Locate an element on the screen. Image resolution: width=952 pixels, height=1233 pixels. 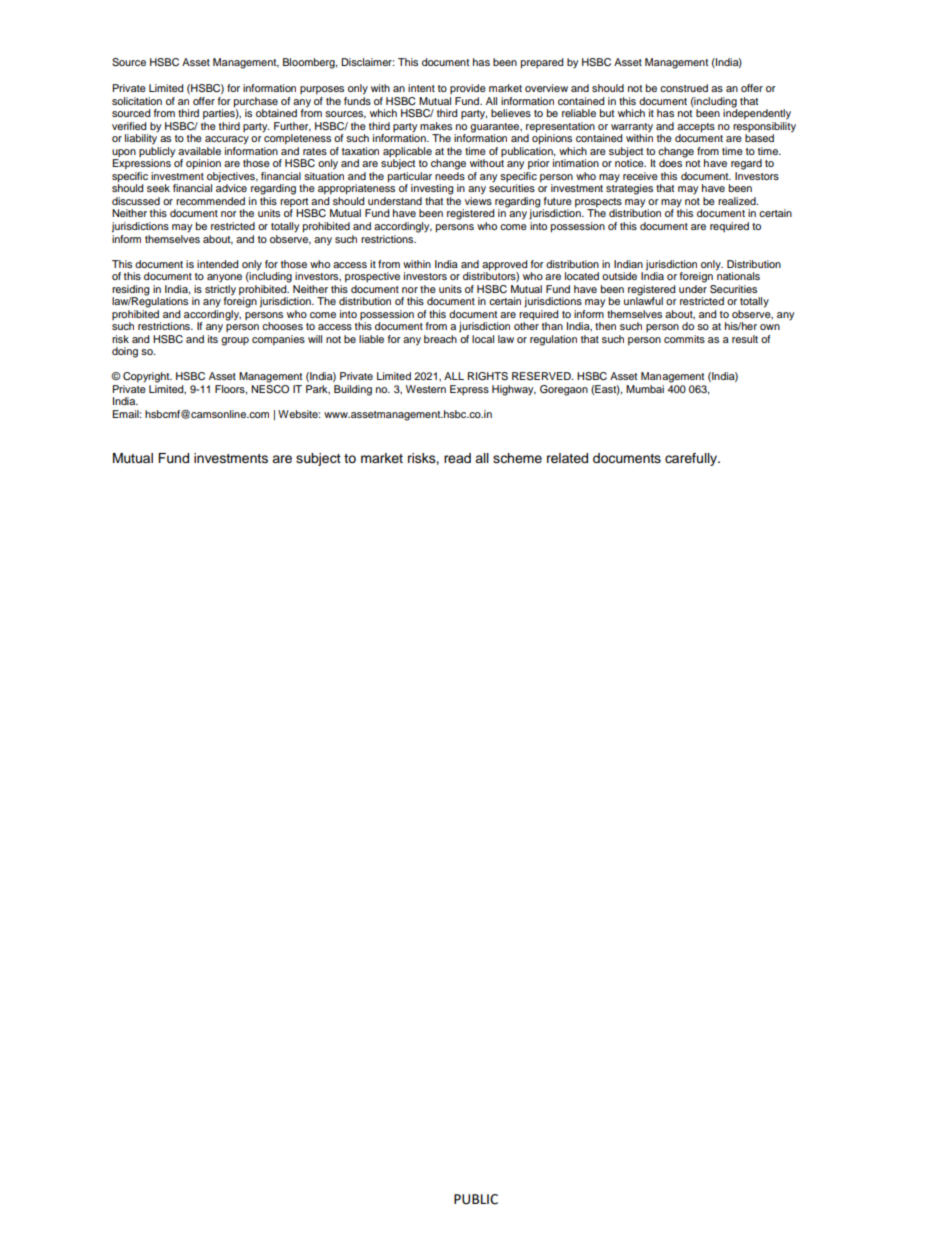
intent is located at coordinates (421, 88).
